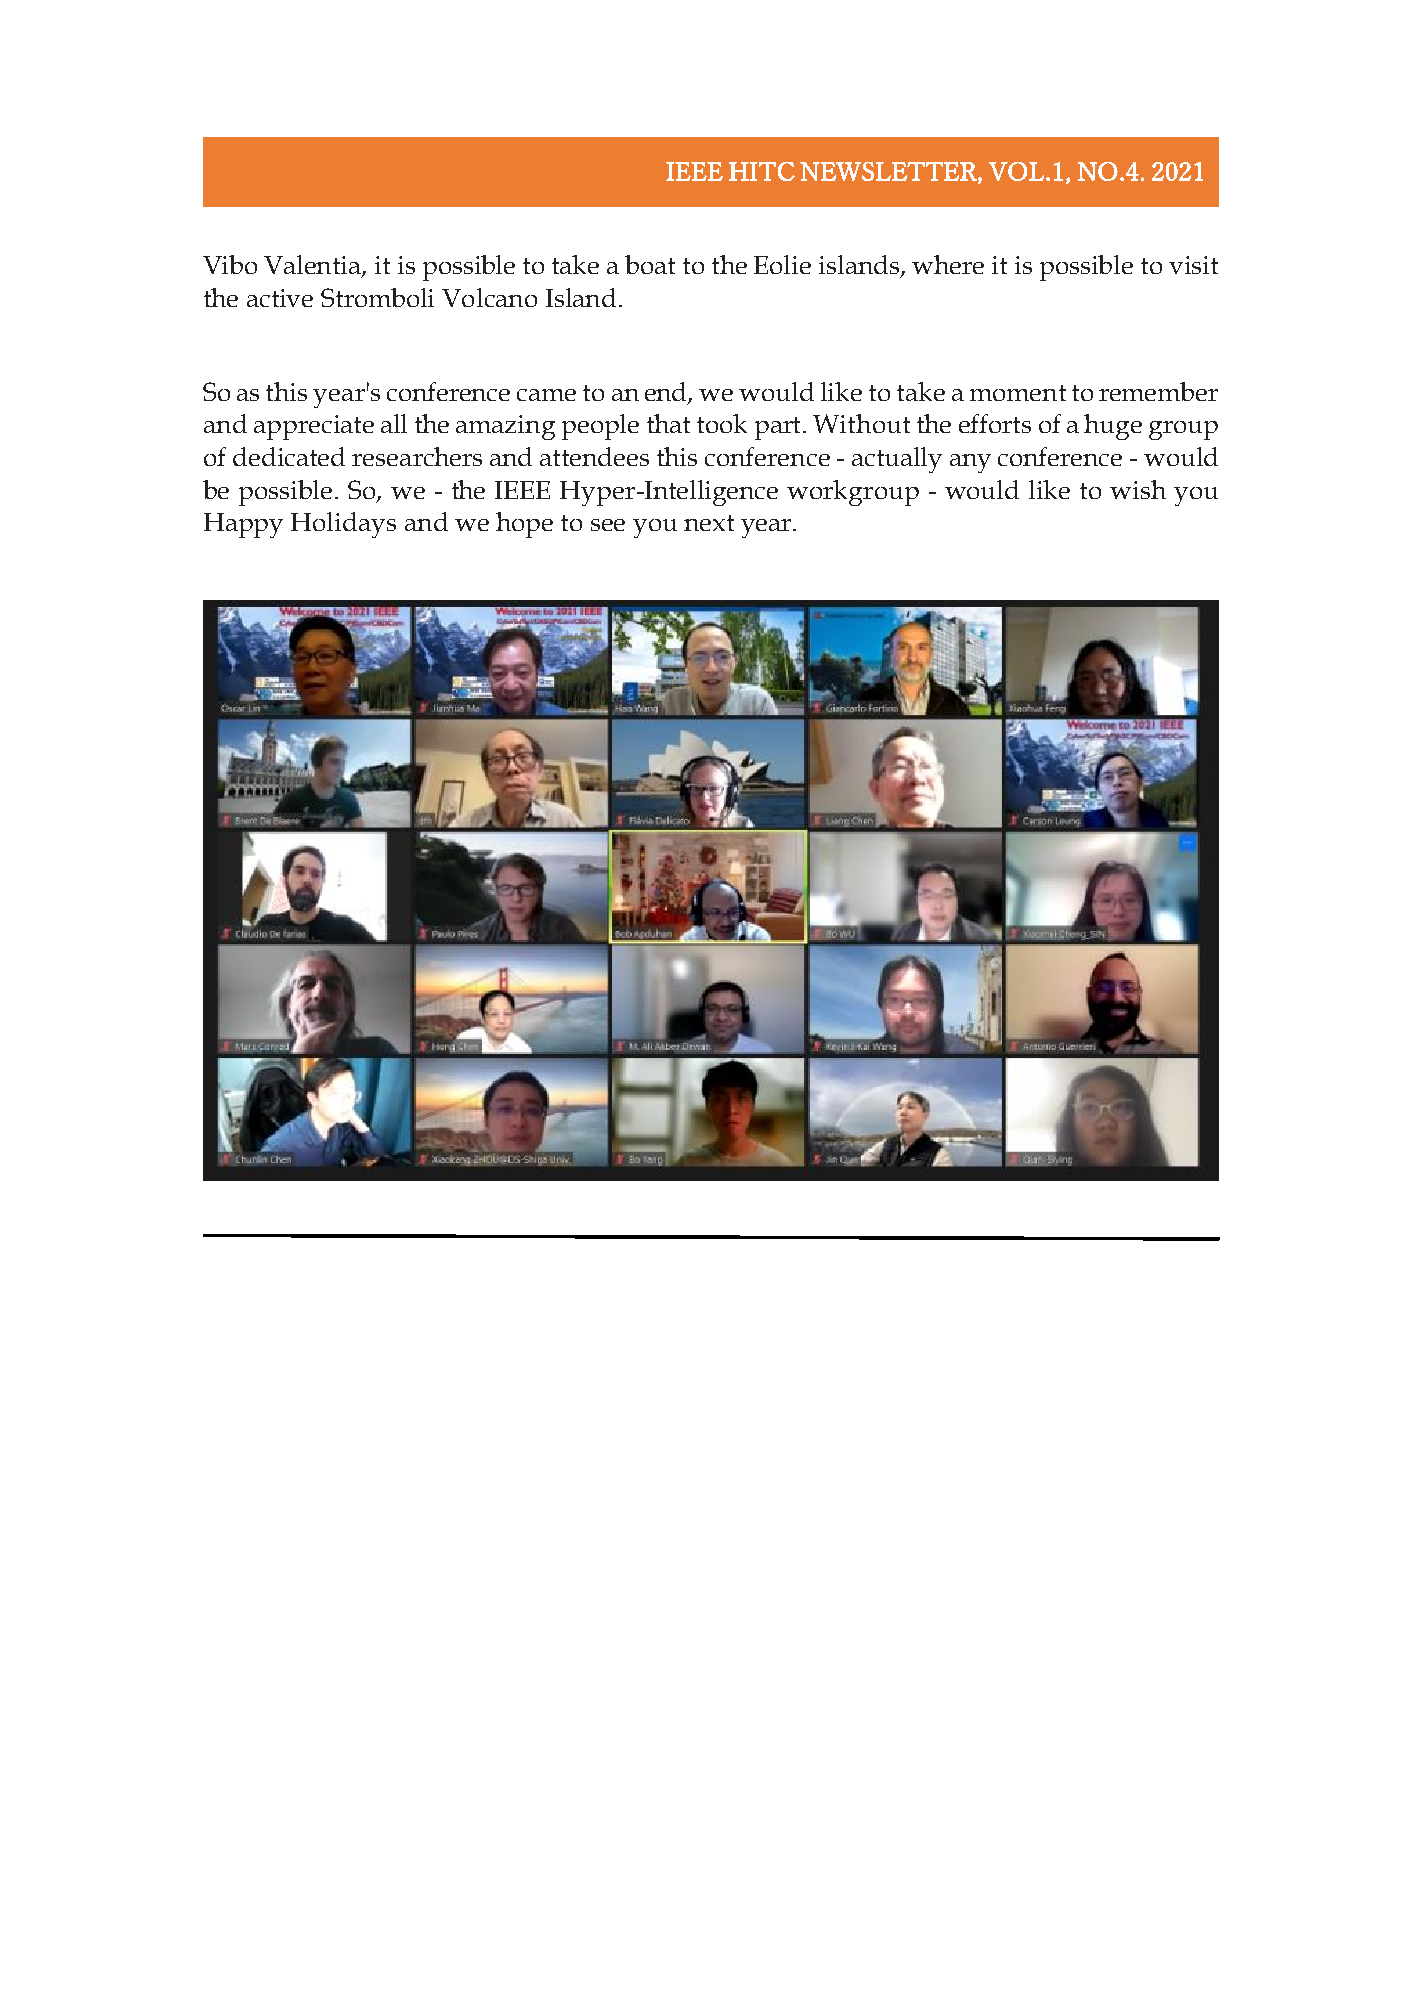 This document has height=2011, width=1422. Describe the element at coordinates (314, 427) in the document. I see `appreciate` at that location.
